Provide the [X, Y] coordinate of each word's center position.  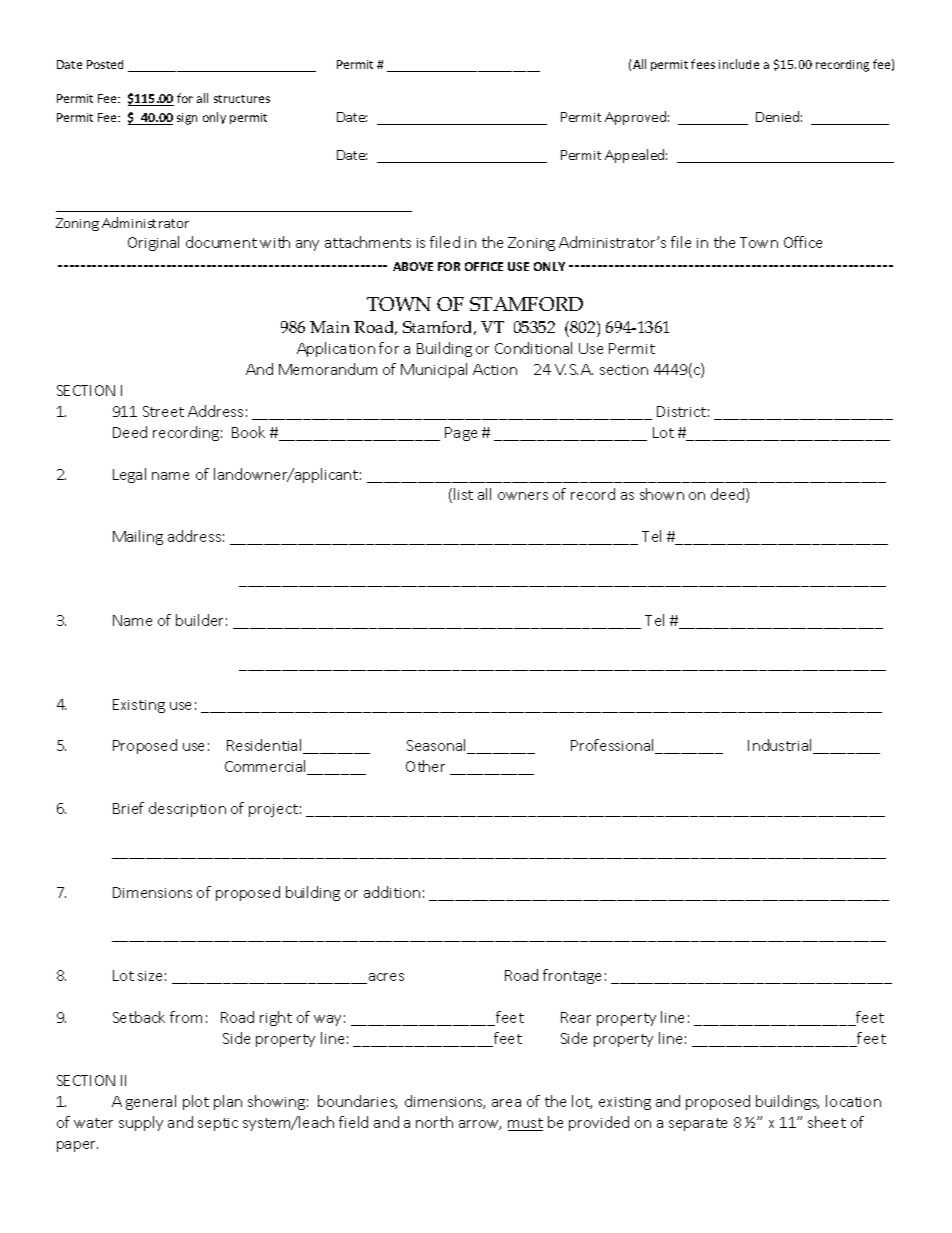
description [187, 809]
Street [163, 411]
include [739, 64]
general [151, 1102]
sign [187, 119]
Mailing [138, 537]
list [463, 494]
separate [698, 1124]
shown [662, 494]
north [434, 1122]
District [681, 411]
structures [242, 99]
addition [392, 892]
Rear [576, 1017]
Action [495, 369]
